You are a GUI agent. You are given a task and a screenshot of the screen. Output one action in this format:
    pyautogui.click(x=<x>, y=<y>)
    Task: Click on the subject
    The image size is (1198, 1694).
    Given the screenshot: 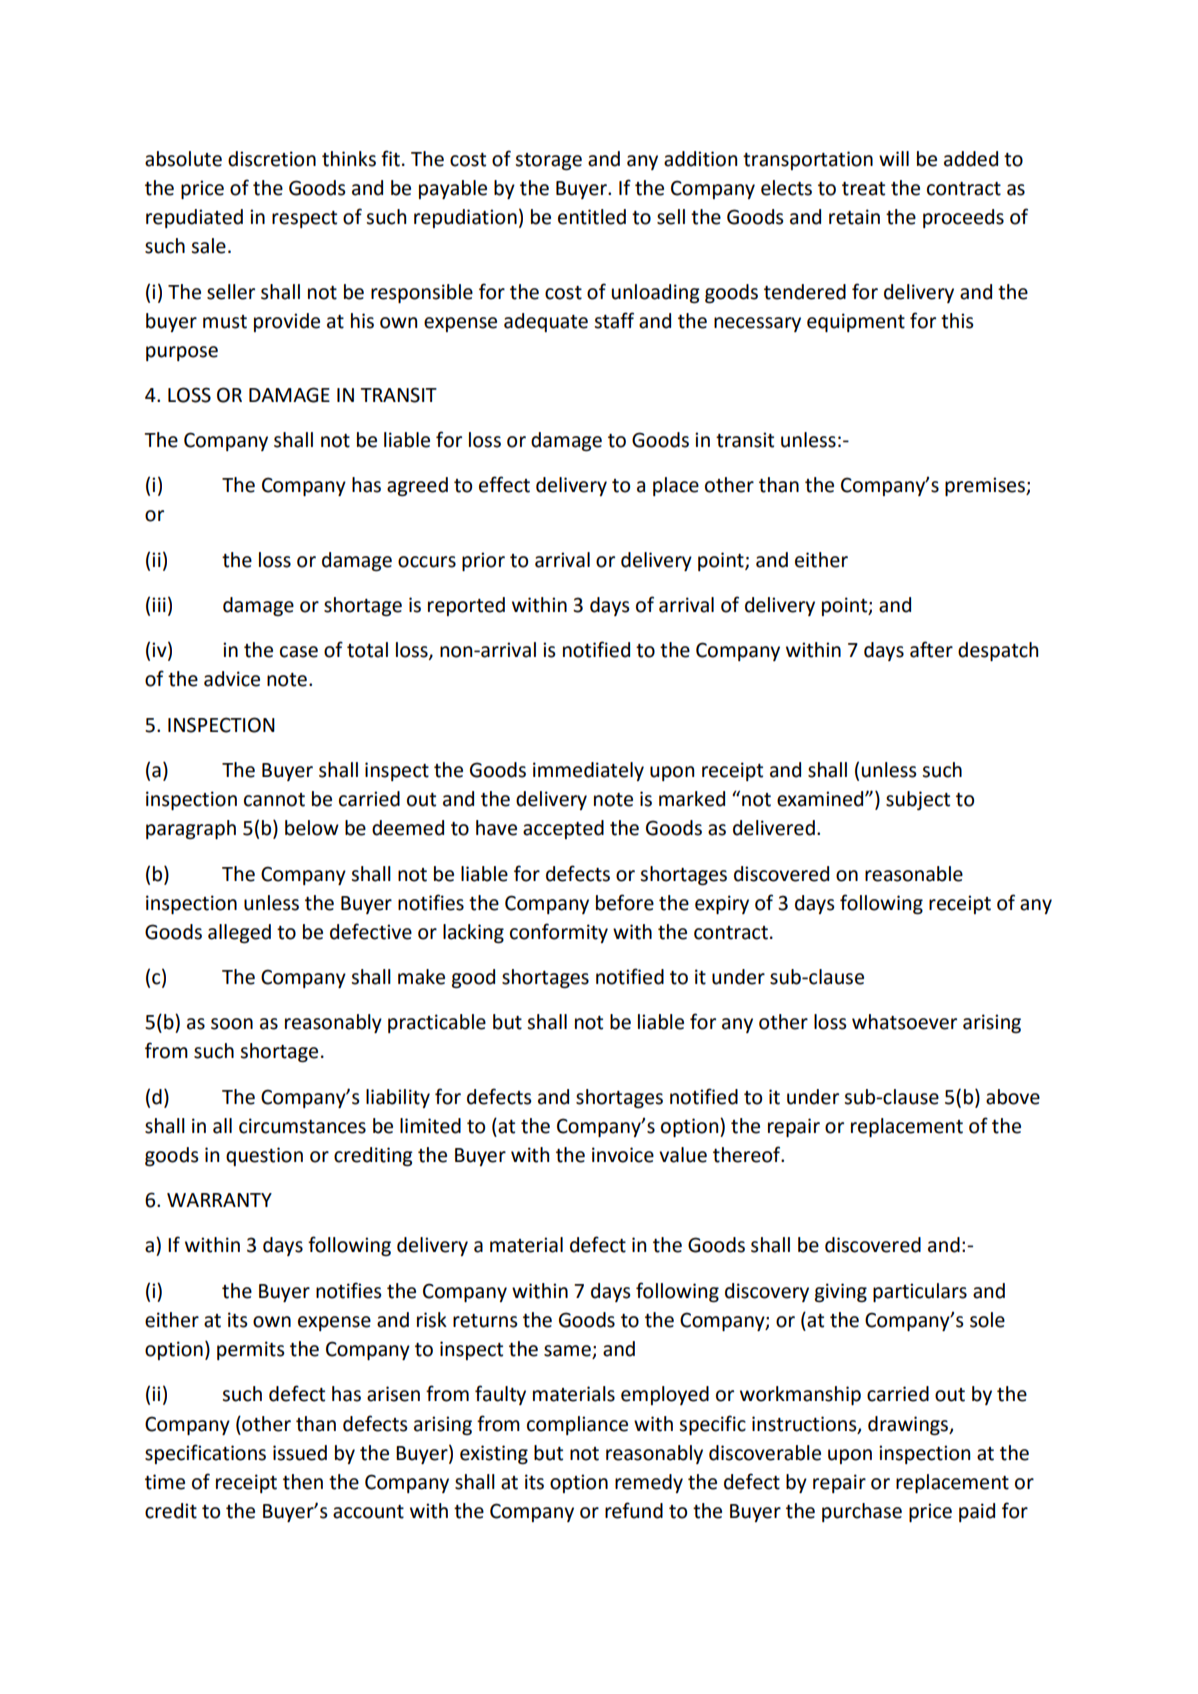 What is the action you would take?
    pyautogui.click(x=918, y=800)
